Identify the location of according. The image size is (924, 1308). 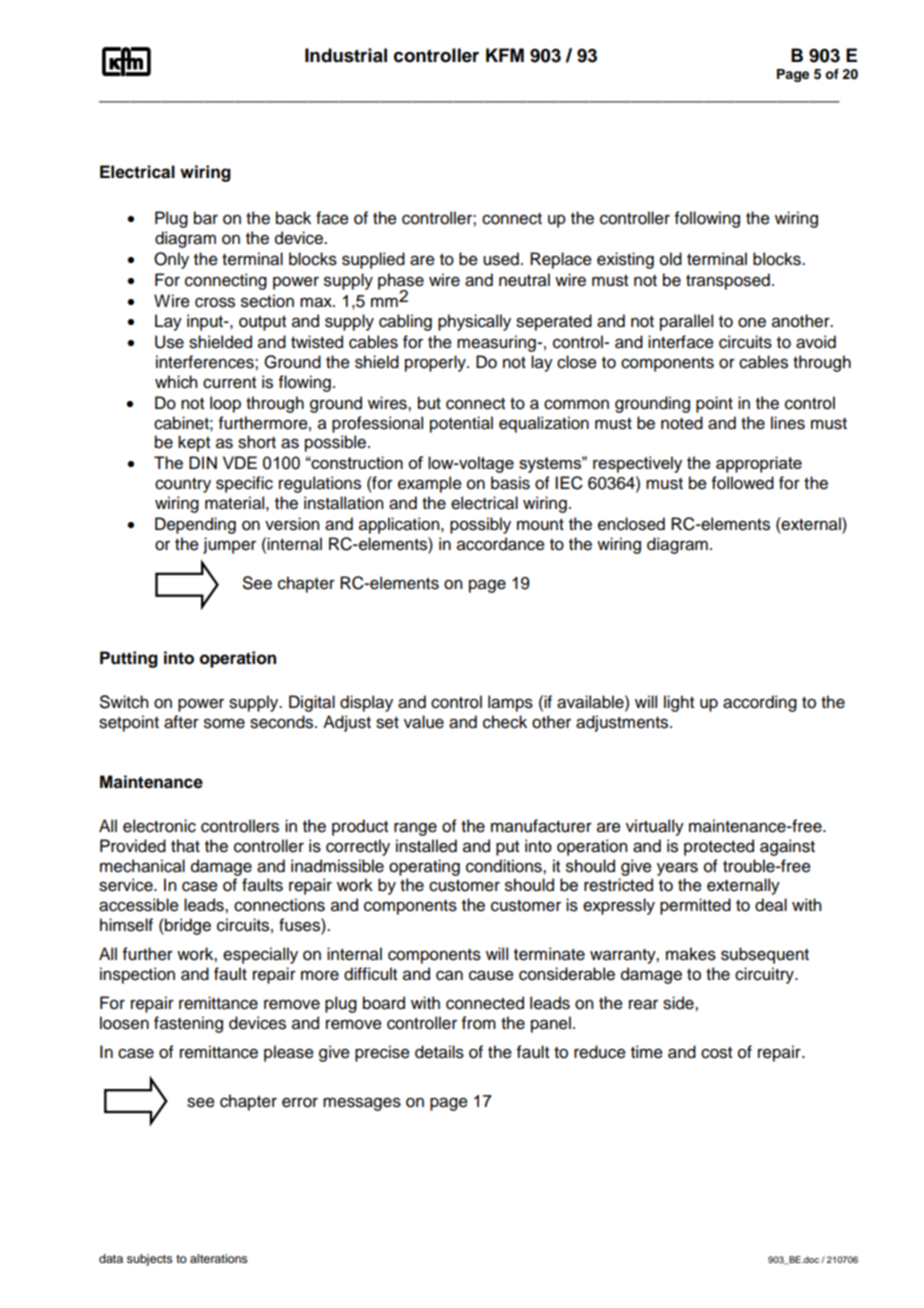
(760, 703).
